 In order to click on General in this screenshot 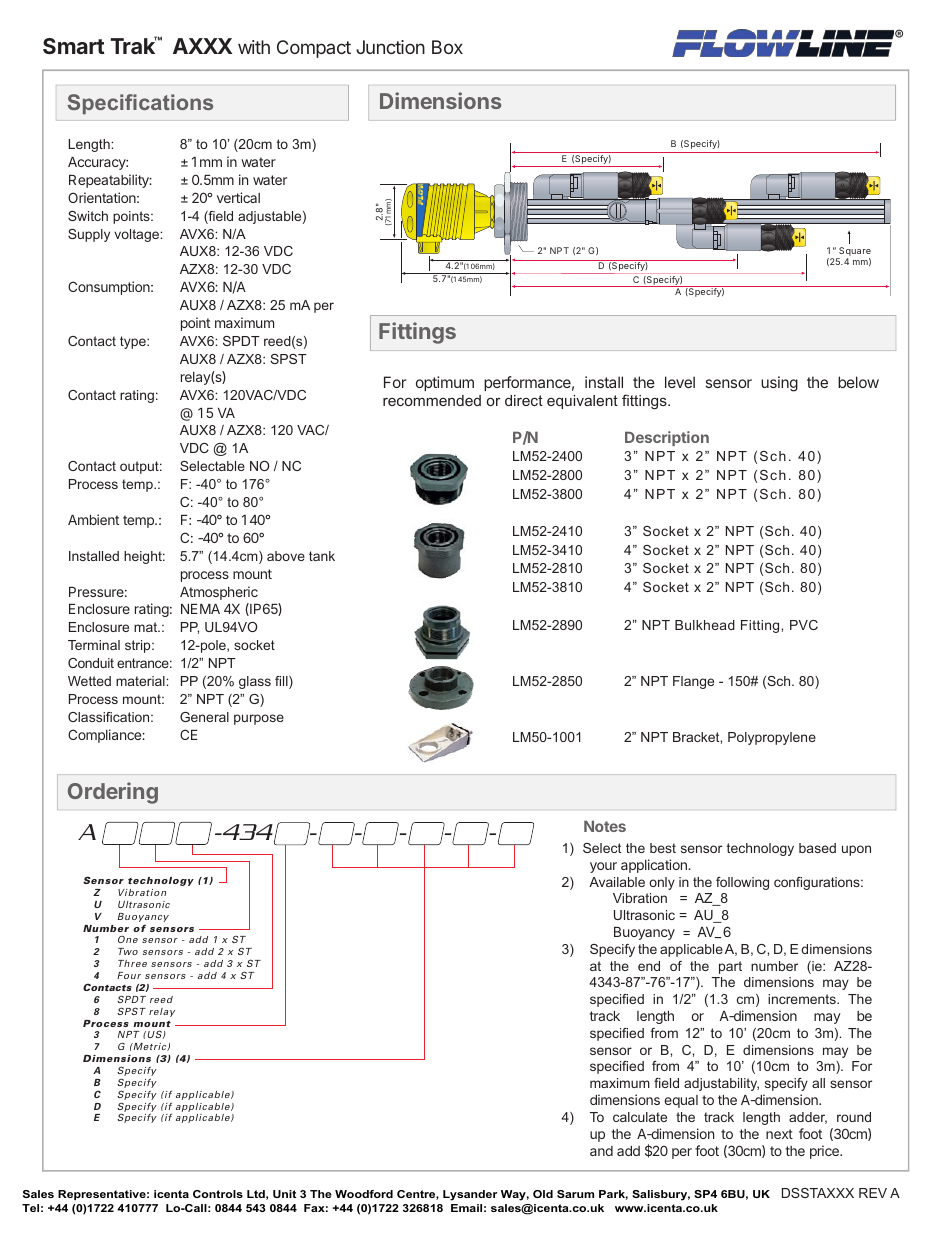, I will do `click(204, 717)`.
